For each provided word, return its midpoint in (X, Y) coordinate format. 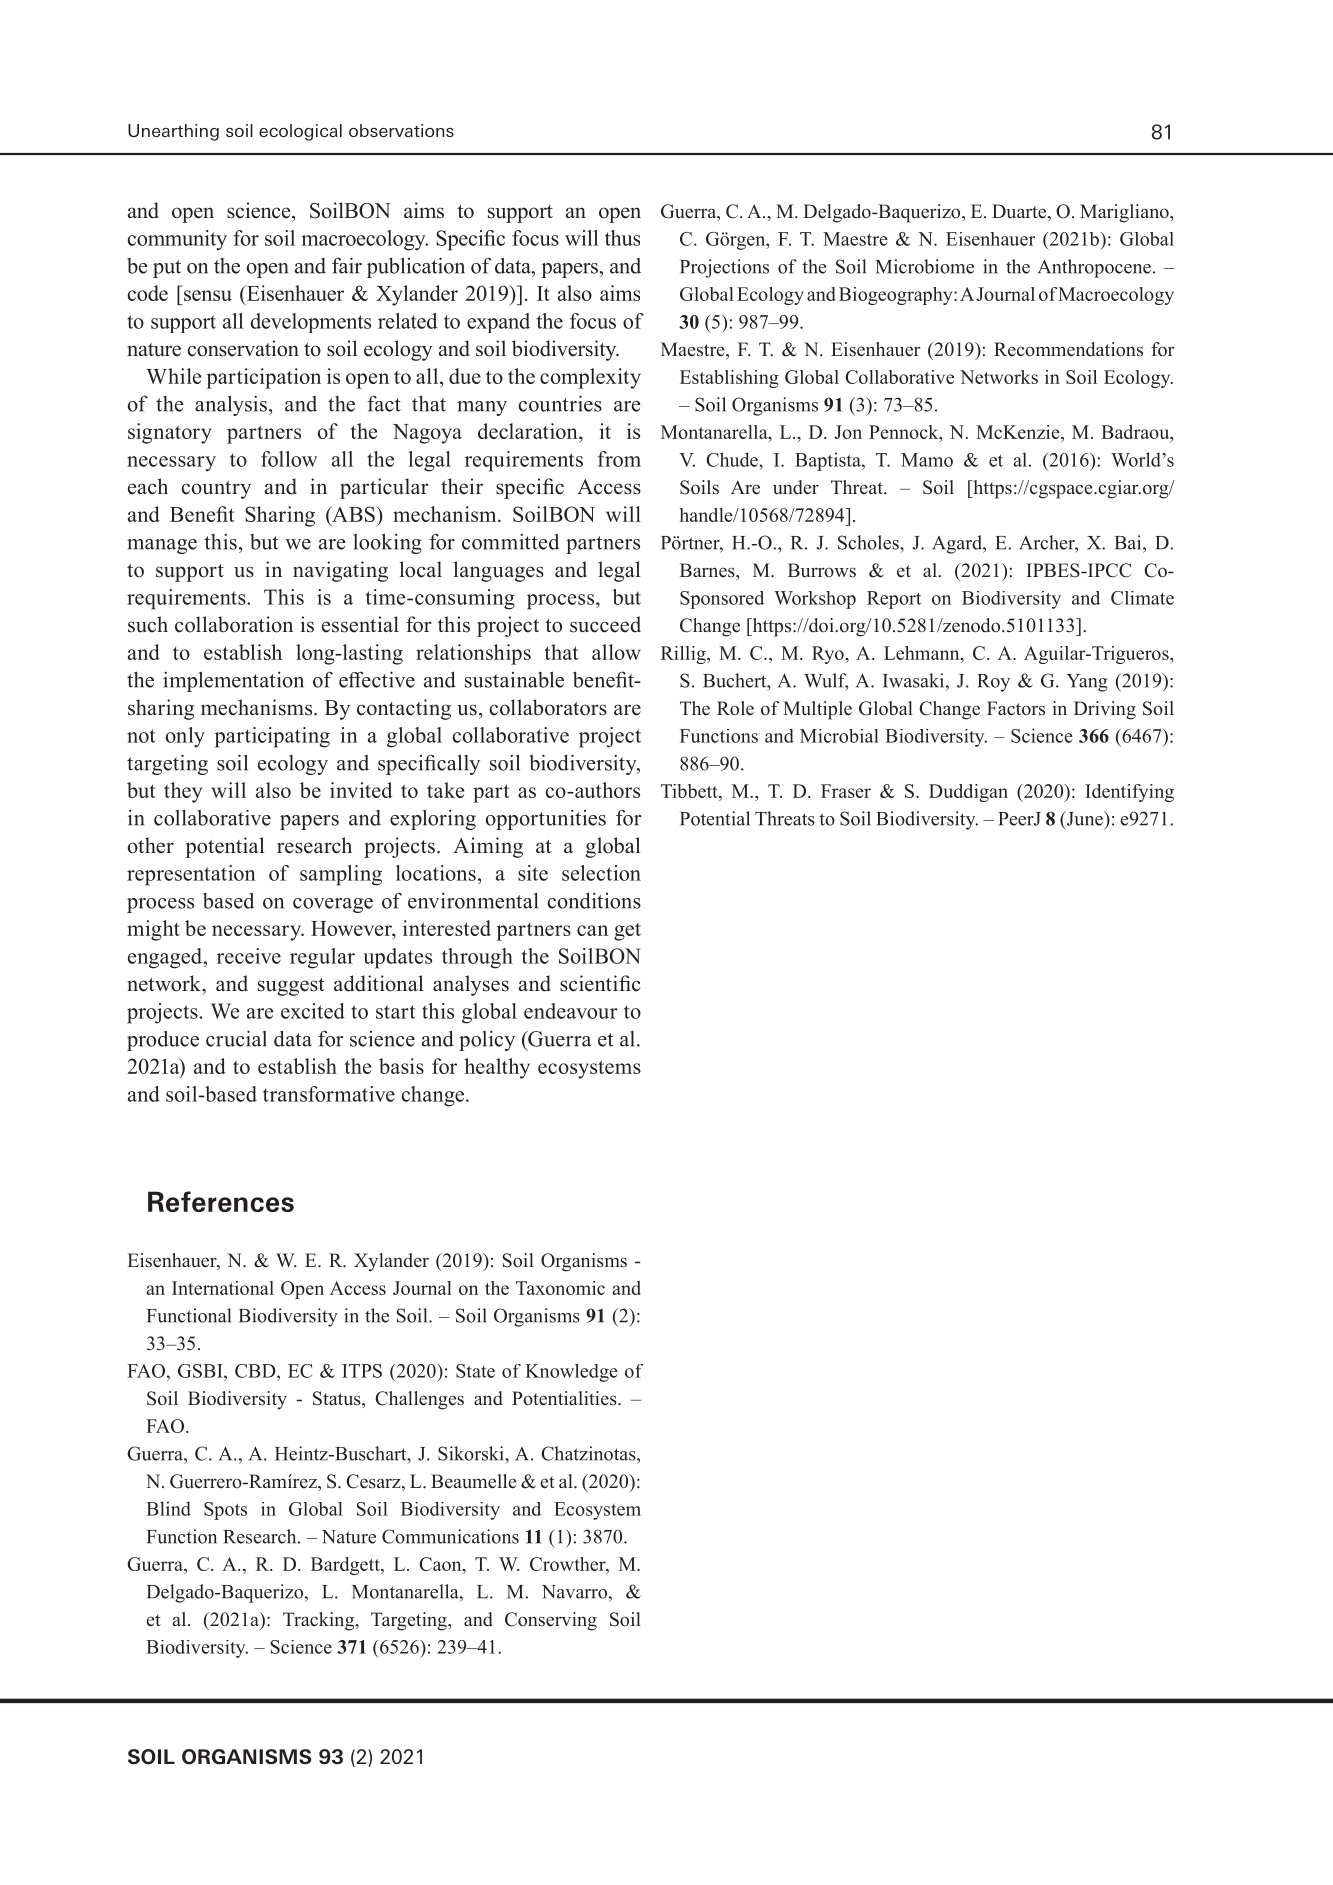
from (619, 459)
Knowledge (571, 1373)
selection (601, 873)
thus (622, 238)
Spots (225, 1511)
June (1084, 819)
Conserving (551, 1621)
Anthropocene (1094, 268)
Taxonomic (560, 1288)
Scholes (869, 542)
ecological (300, 132)
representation (191, 875)
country (216, 490)
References (221, 1201)
